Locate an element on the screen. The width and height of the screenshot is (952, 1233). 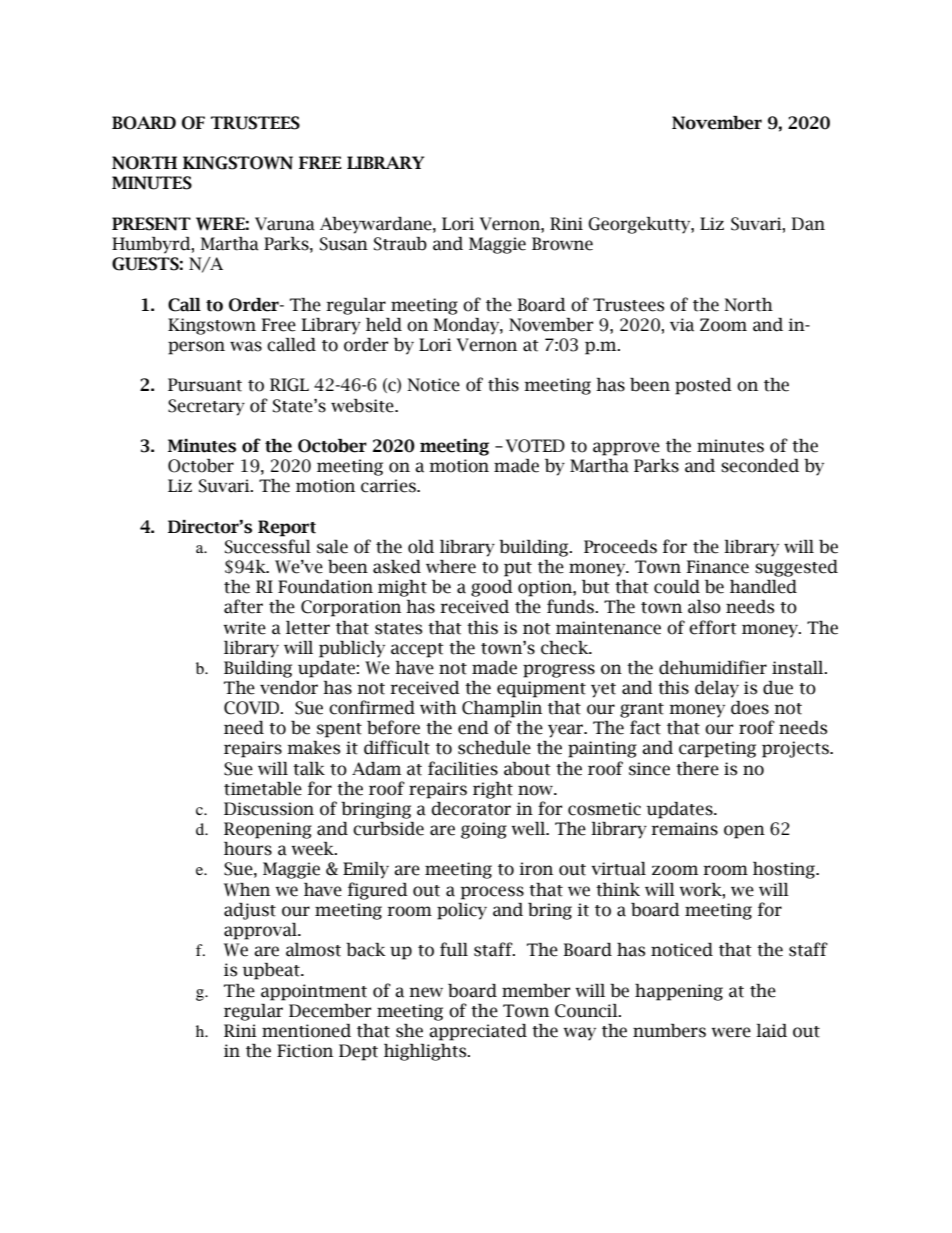
hours is located at coordinates (248, 849).
